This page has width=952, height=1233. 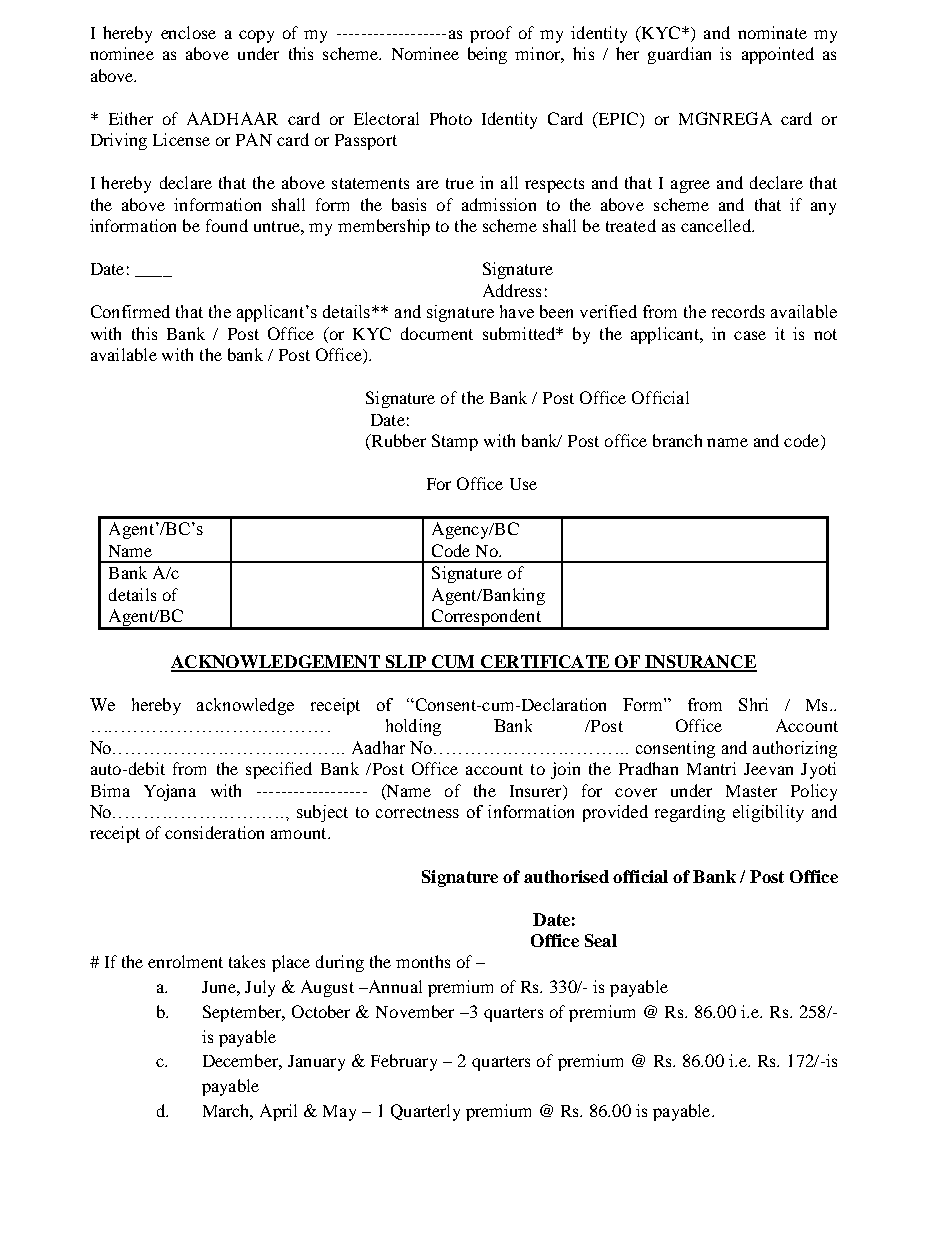 I want to click on Correspondent, so click(x=486, y=619).
